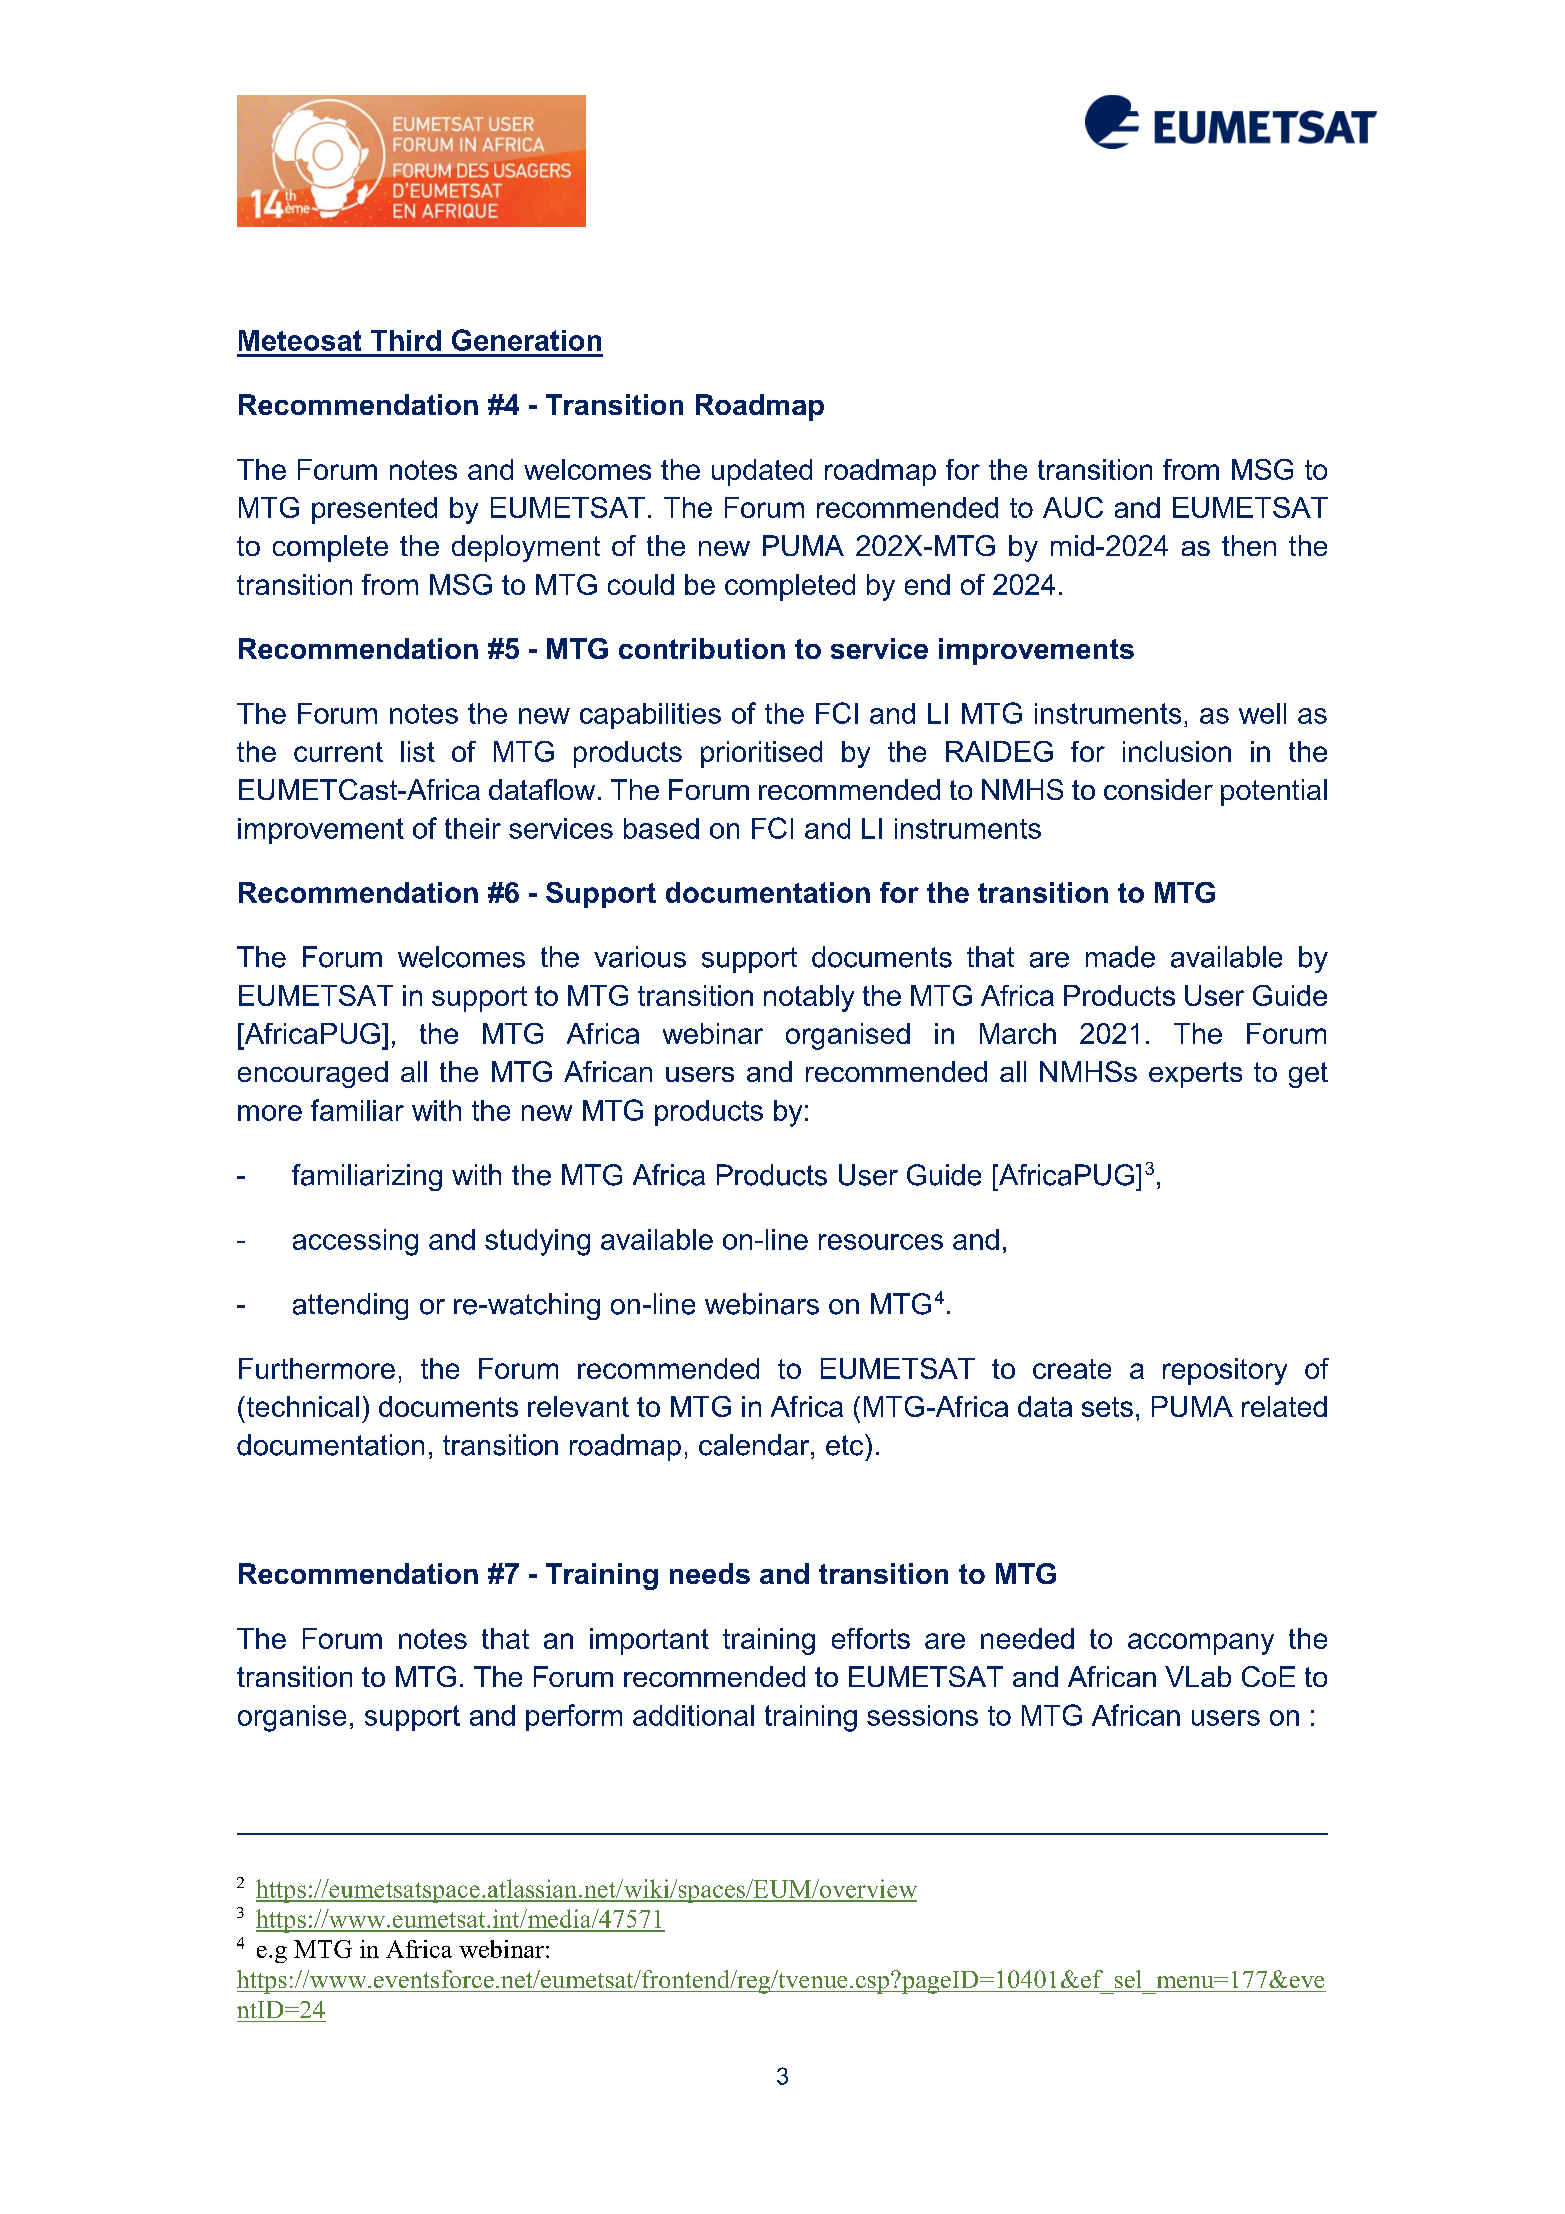 This document has height=2214, width=1565. I want to click on perform, so click(574, 1717).
